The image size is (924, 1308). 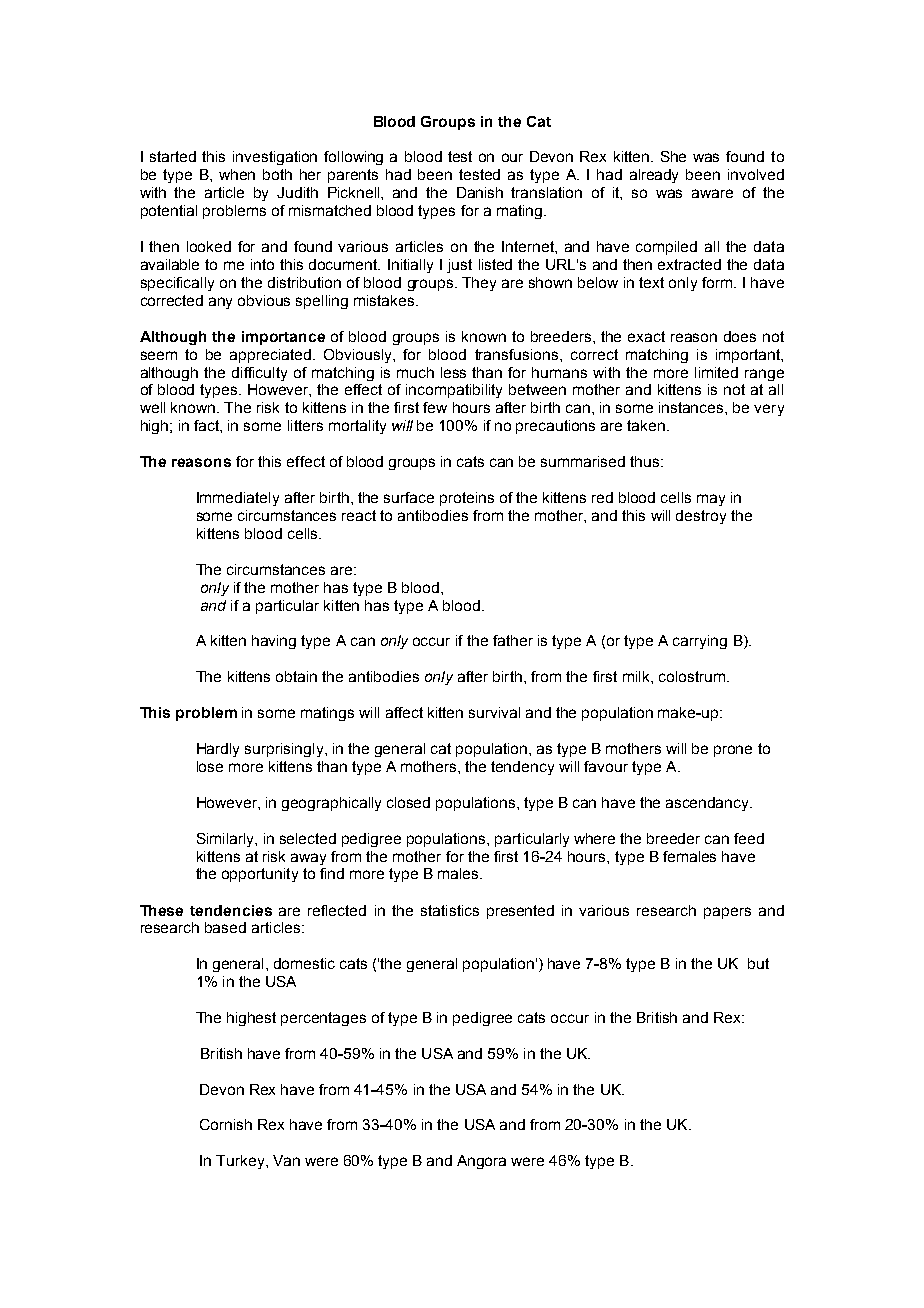 What do you see at coordinates (481, 1162) in the page?
I see `Angora` at bounding box center [481, 1162].
